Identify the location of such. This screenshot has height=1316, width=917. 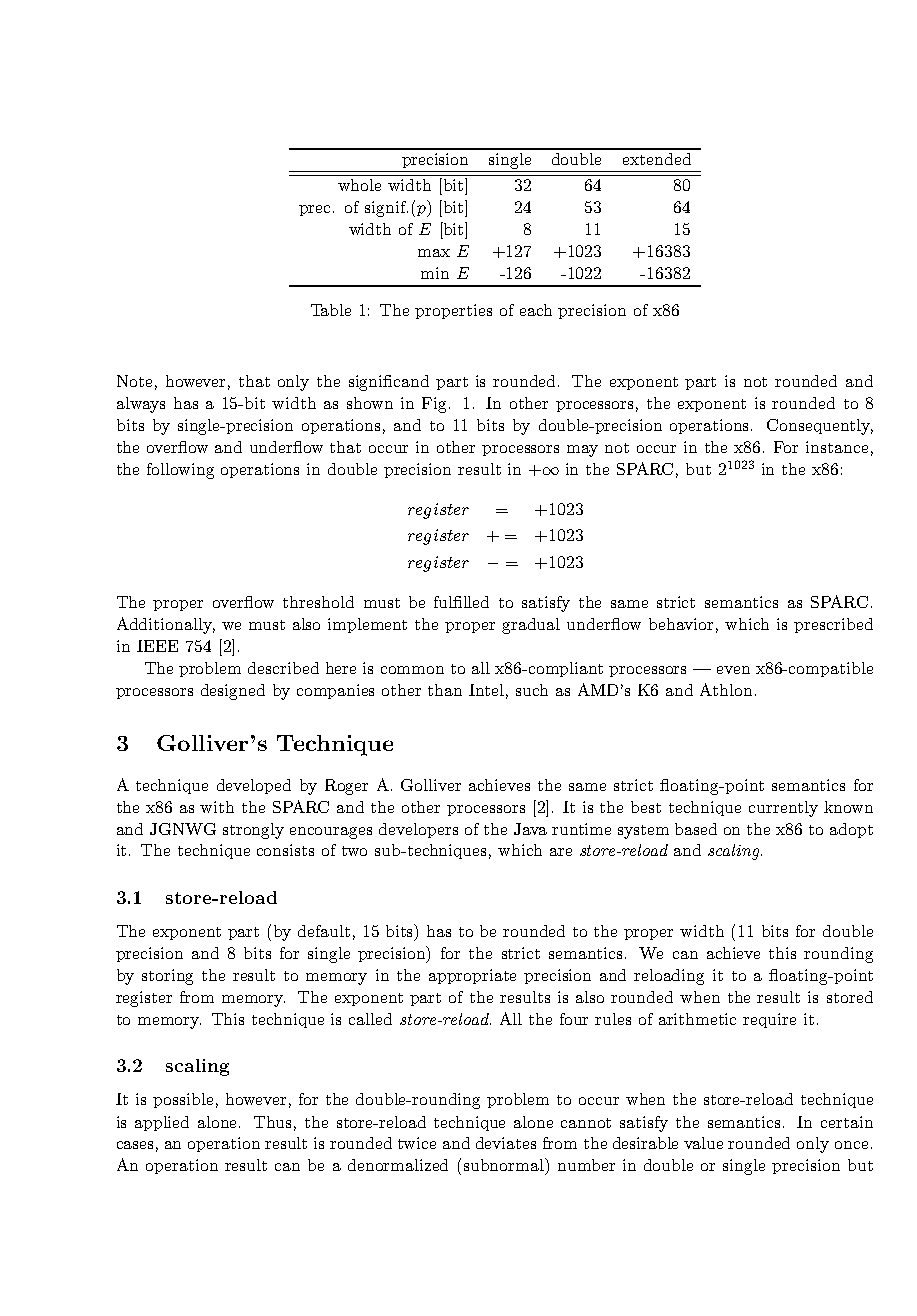
(532, 690).
